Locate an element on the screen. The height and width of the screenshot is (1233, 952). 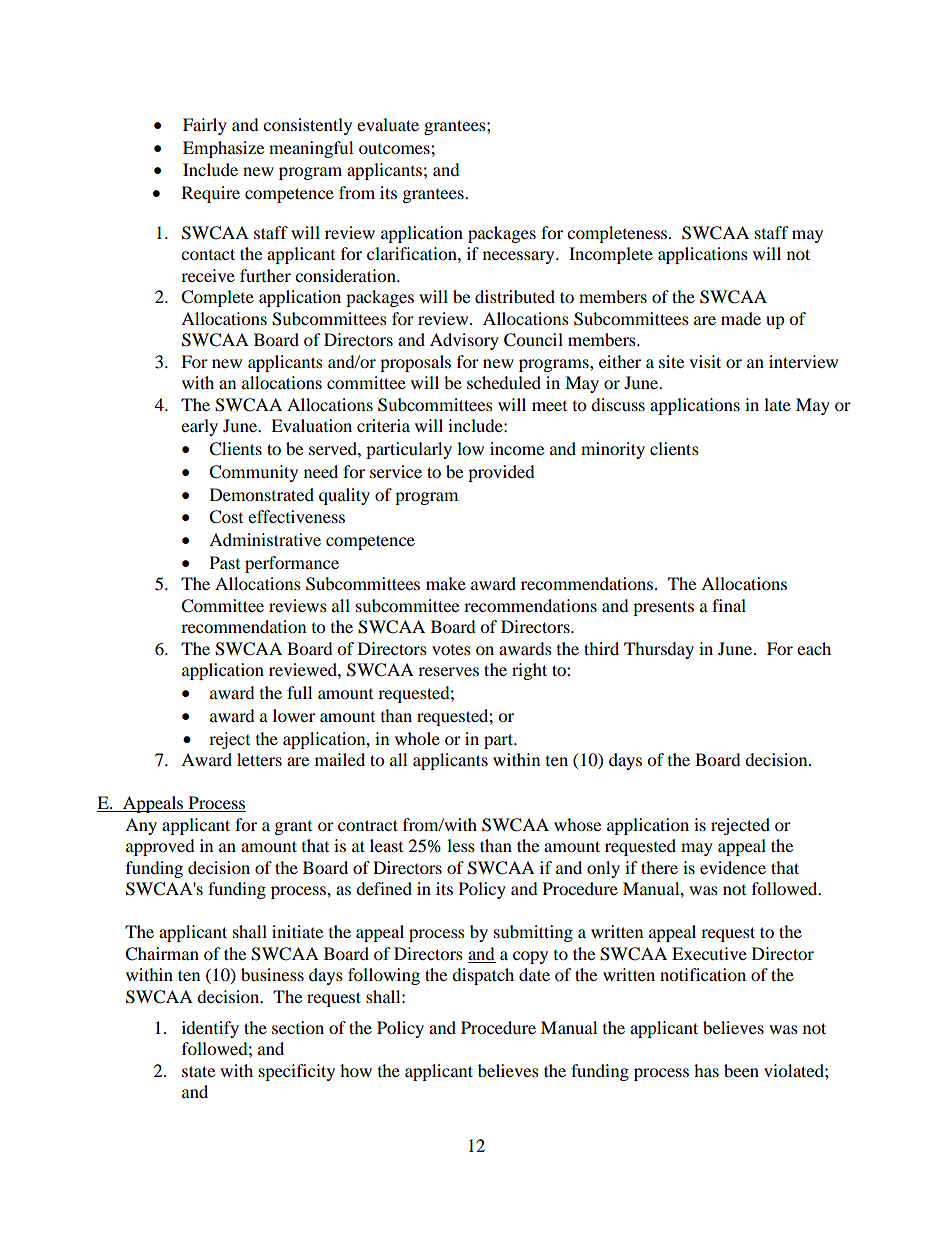
outcomes is located at coordinates (395, 149).
